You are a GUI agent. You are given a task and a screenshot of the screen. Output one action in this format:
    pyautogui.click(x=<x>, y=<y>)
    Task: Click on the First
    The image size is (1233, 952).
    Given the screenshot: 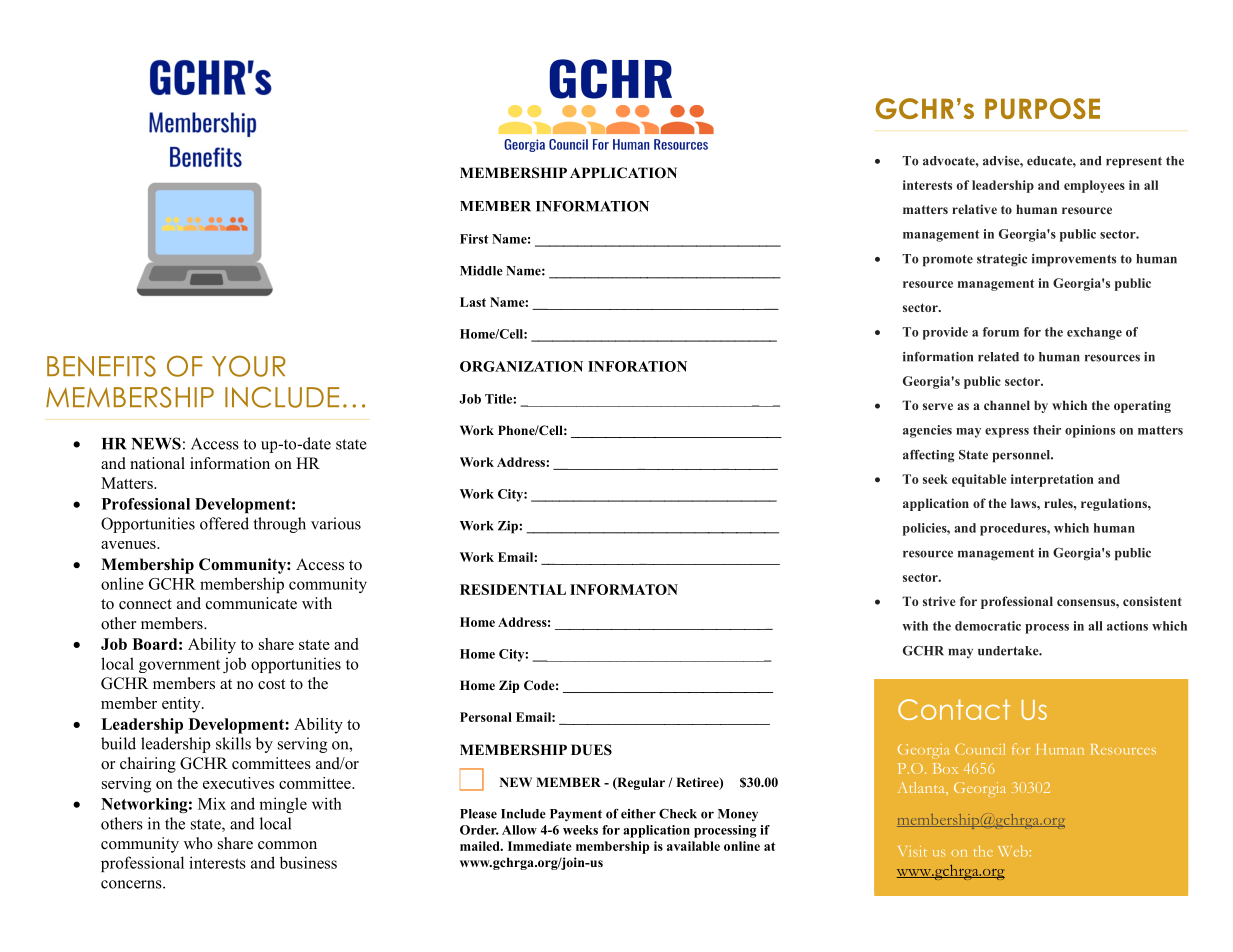 What is the action you would take?
    pyautogui.click(x=474, y=239)
